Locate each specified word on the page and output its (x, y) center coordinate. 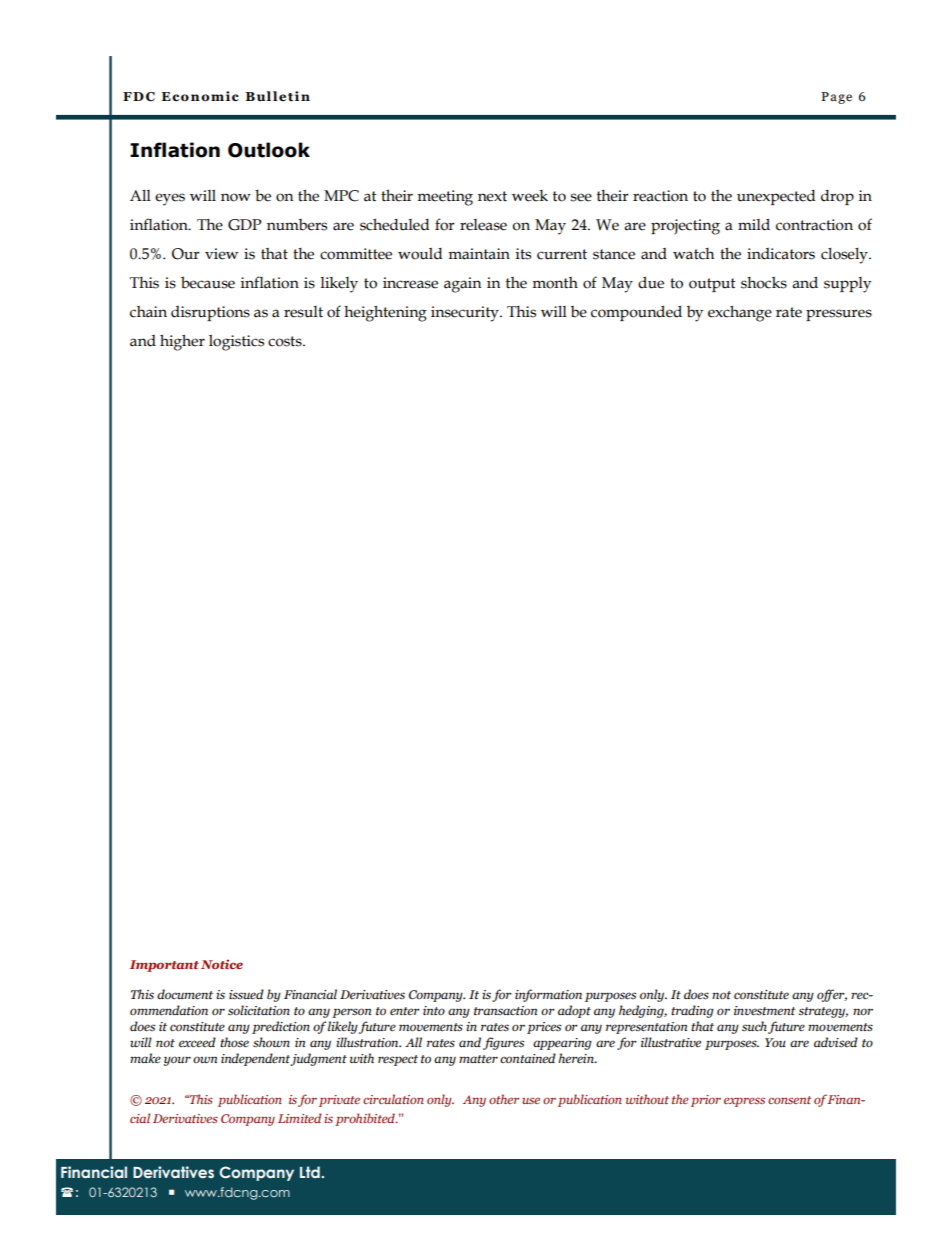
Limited (299, 1118)
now (236, 197)
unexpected (776, 197)
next (492, 196)
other (504, 1099)
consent (789, 1100)
